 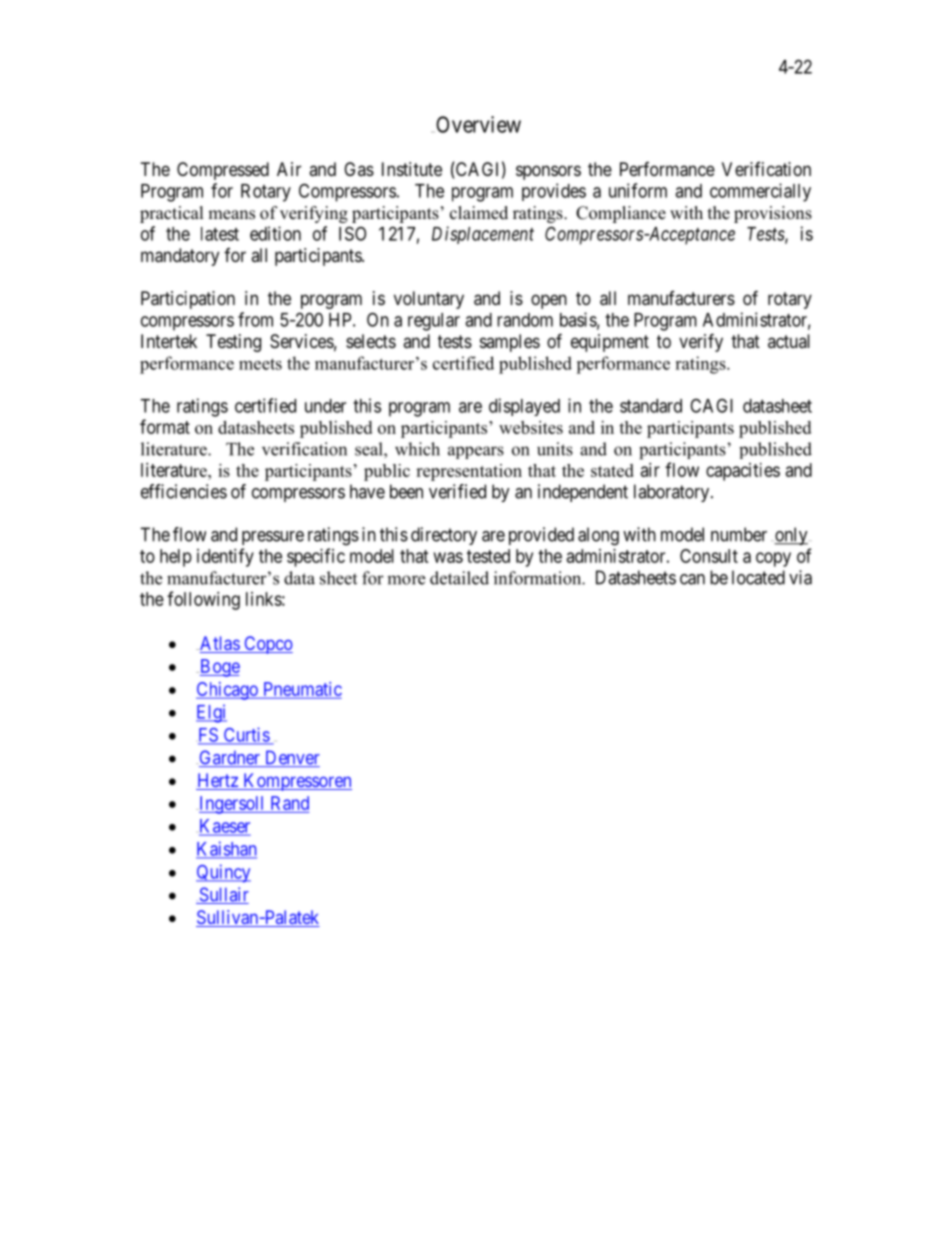 I want to click on Compressed, so click(x=223, y=171).
